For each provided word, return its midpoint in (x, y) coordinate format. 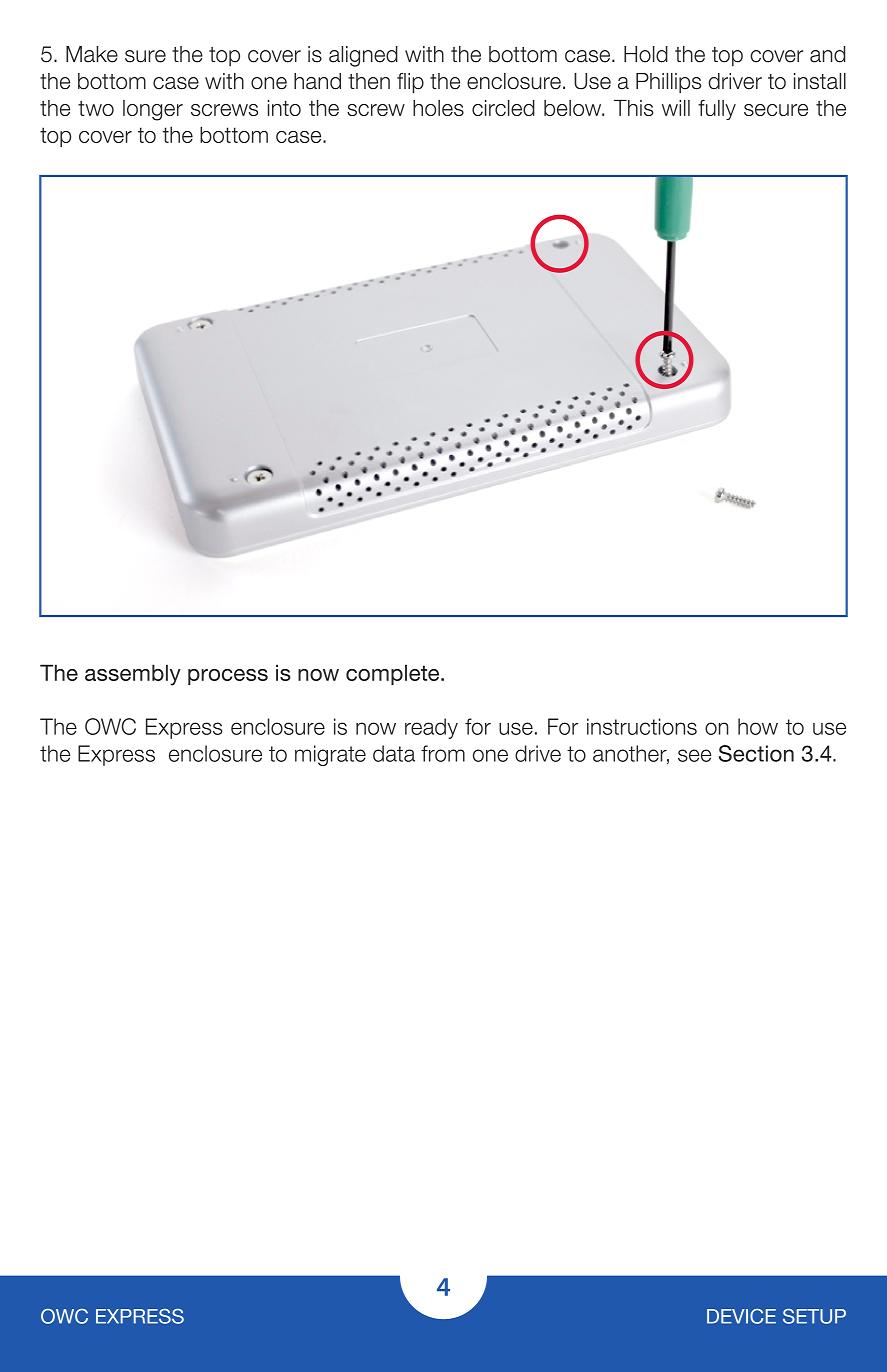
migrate (330, 755)
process (228, 677)
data (394, 753)
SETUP (814, 1316)
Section (756, 753)
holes (438, 108)
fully (717, 110)
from (443, 753)
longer (153, 110)
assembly (133, 675)
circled (503, 108)
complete (394, 674)
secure (776, 110)
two (96, 108)
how (758, 726)
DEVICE (741, 1316)
